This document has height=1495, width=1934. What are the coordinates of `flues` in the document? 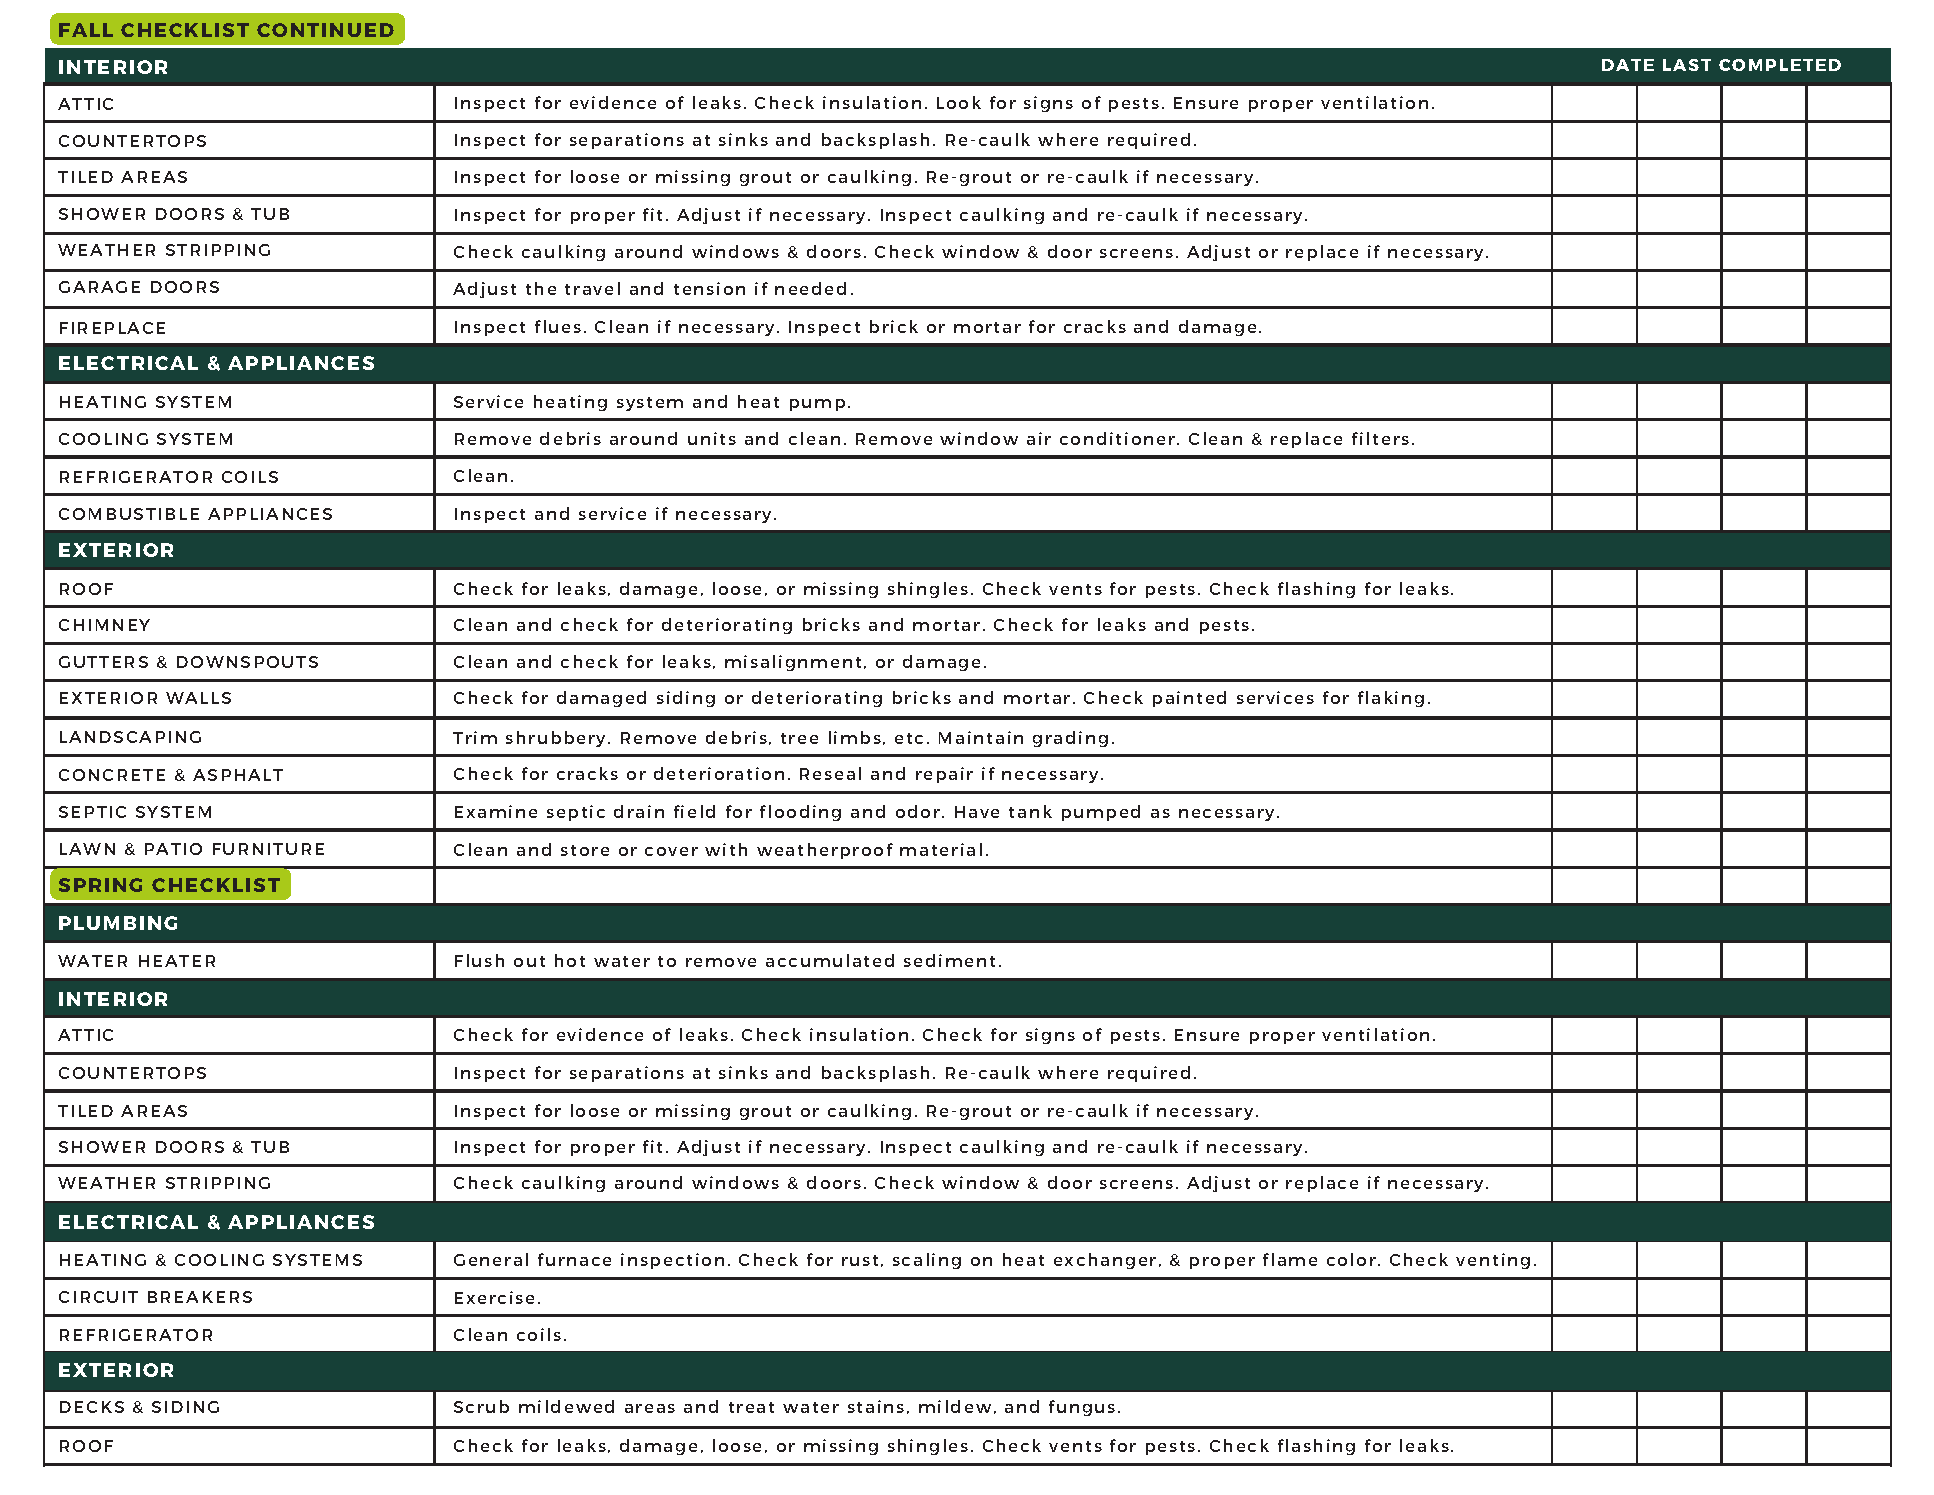 It's located at (558, 326).
